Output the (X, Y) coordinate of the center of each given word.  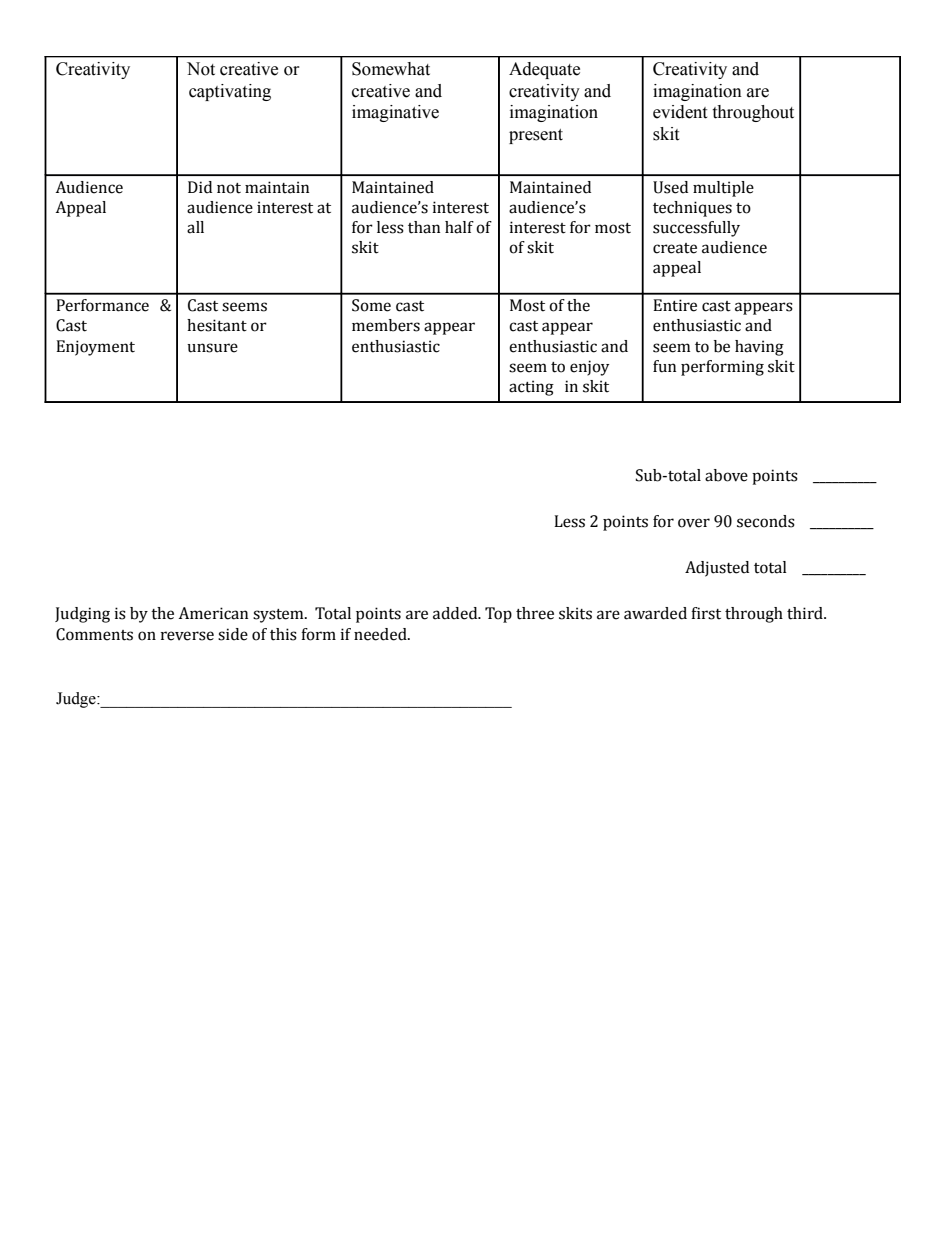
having (759, 348)
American (213, 613)
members (386, 325)
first (706, 613)
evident (680, 112)
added (456, 613)
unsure (212, 348)
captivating (230, 92)
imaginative (395, 113)
